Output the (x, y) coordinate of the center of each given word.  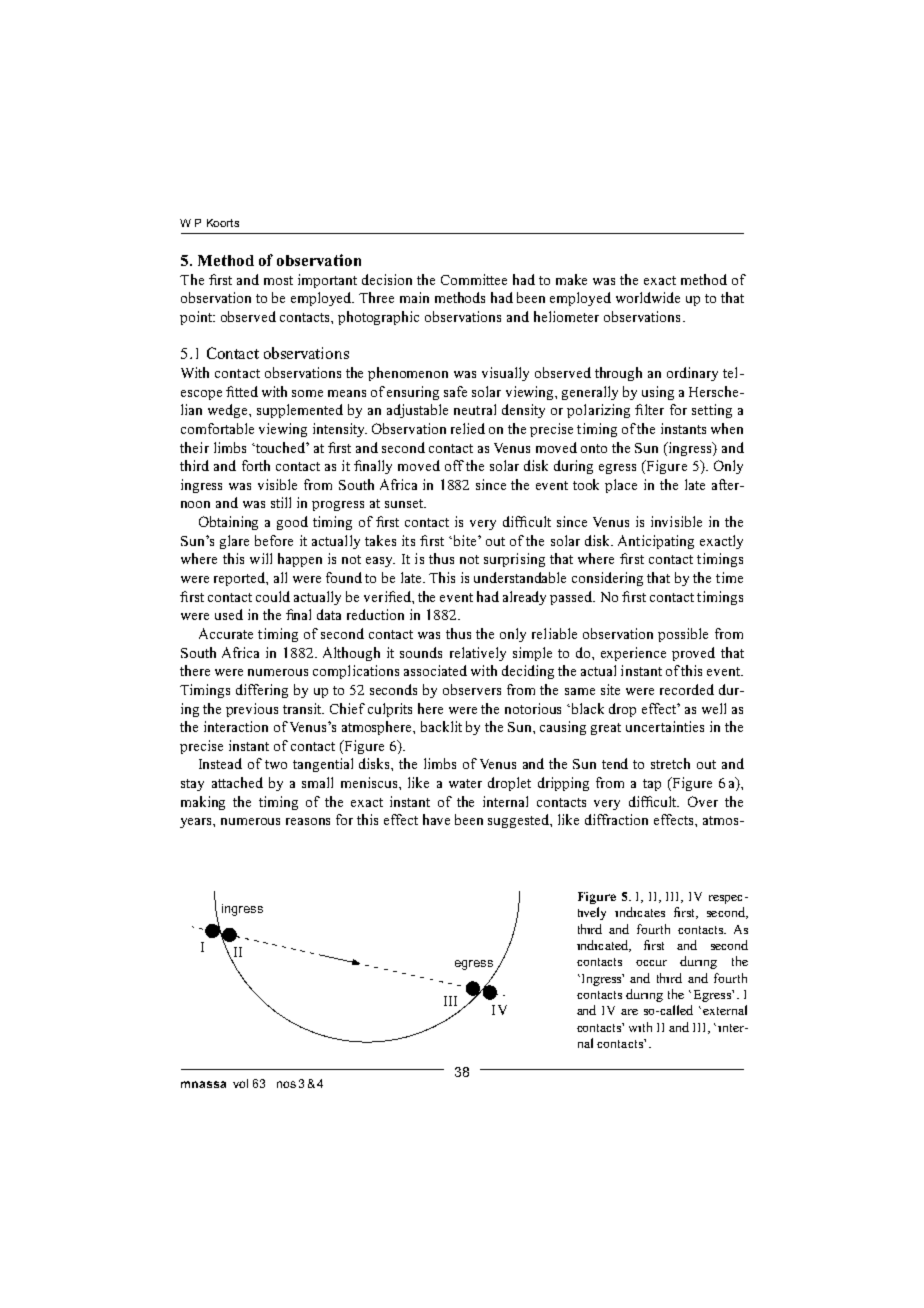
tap (652, 785)
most (278, 280)
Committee (474, 279)
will (261, 558)
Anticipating (656, 542)
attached (237, 782)
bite (465, 540)
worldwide (648, 297)
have (436, 819)
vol (240, 1083)
